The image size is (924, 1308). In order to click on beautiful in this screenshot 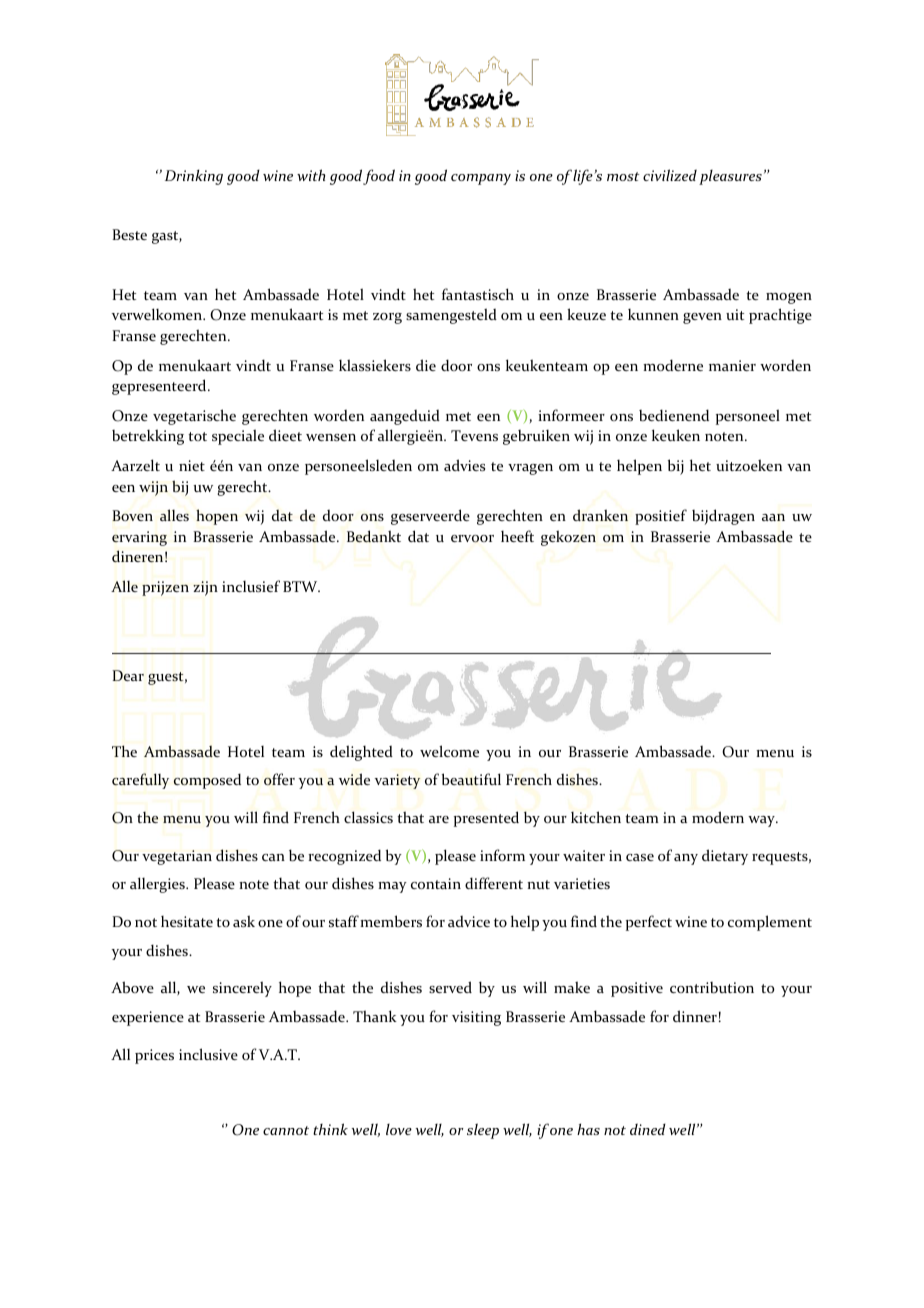, I will do `click(471, 779)`.
